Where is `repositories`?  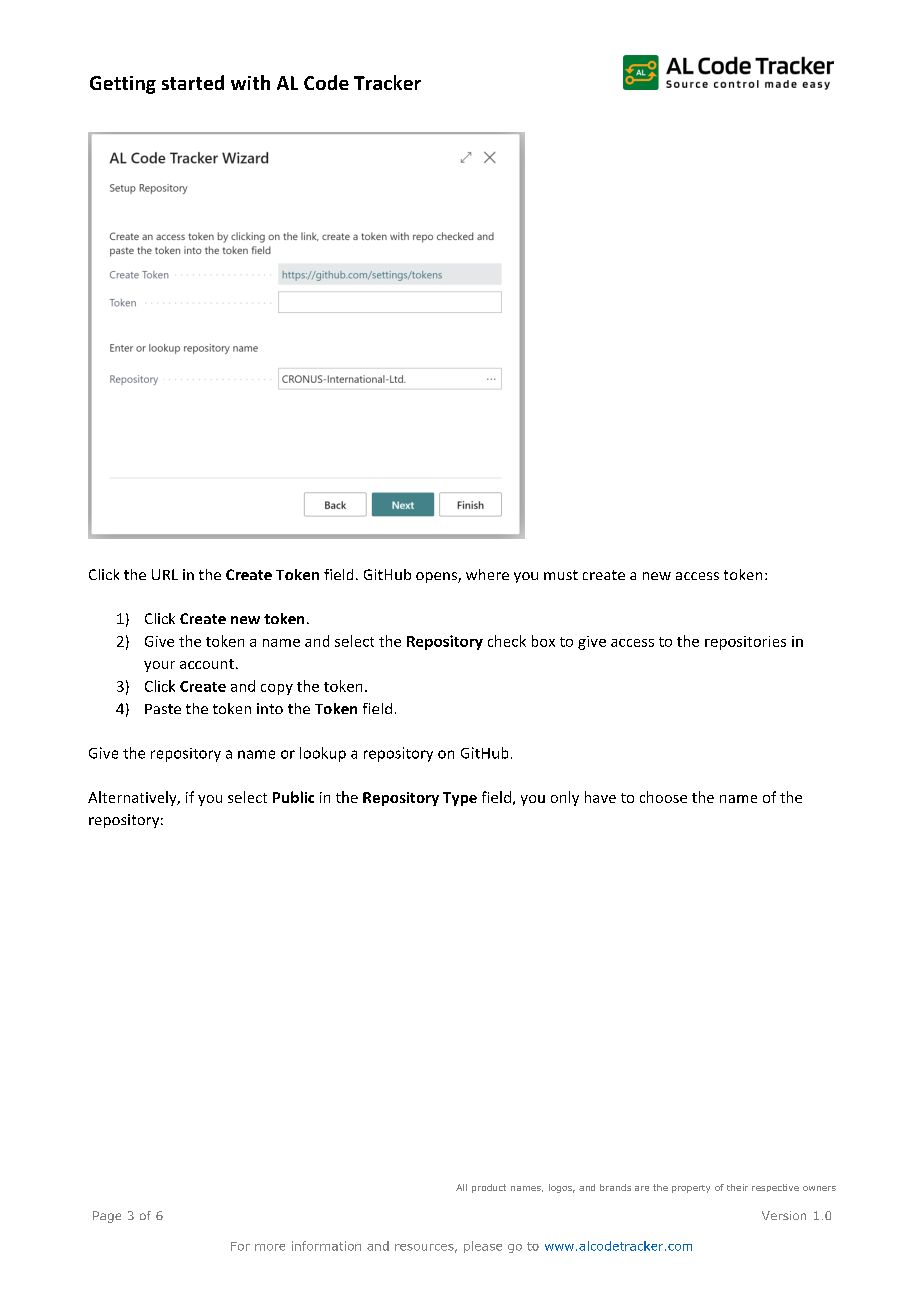 repositories is located at coordinates (745, 643).
